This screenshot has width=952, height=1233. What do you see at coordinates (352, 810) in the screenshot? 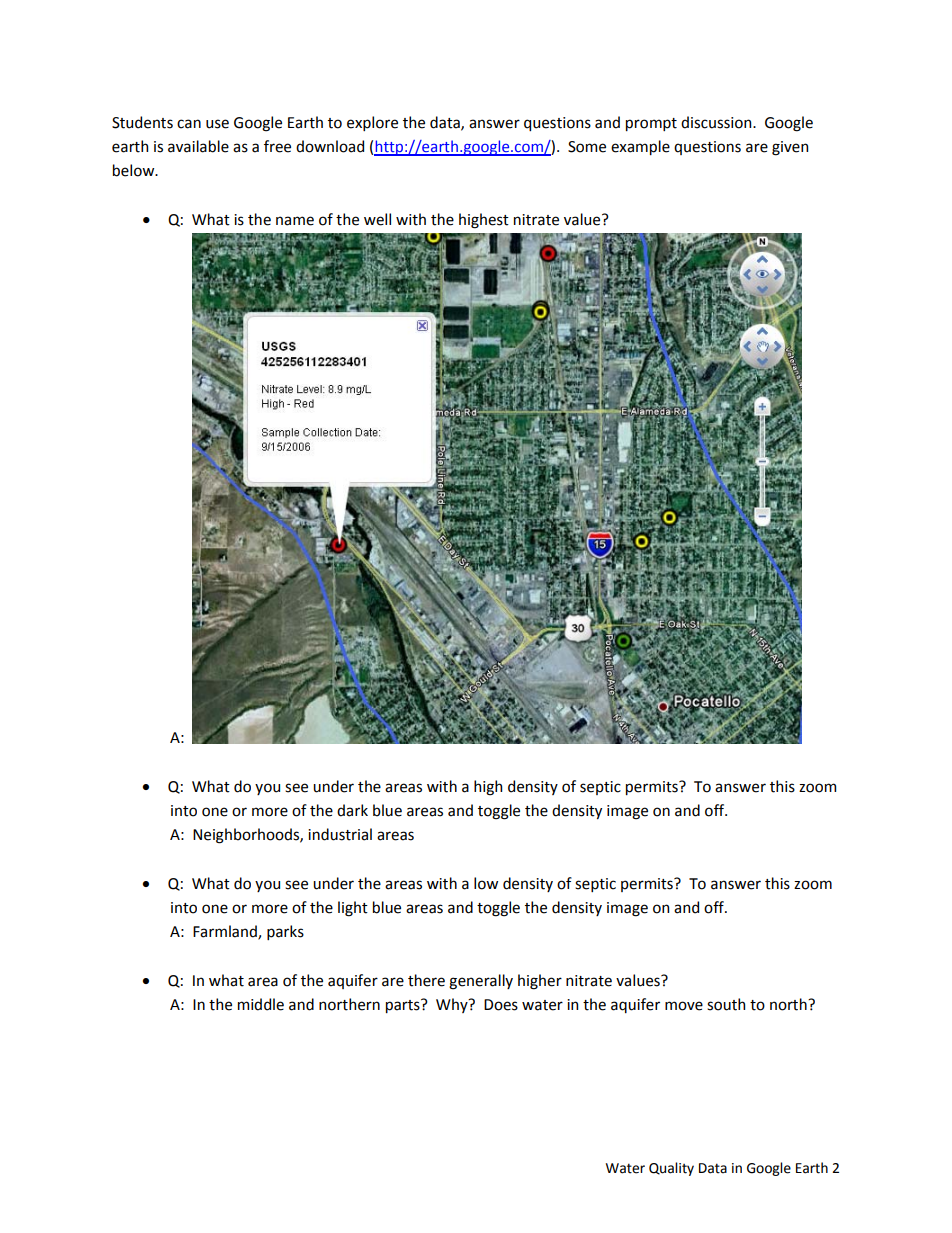
I see `dark` at bounding box center [352, 810].
